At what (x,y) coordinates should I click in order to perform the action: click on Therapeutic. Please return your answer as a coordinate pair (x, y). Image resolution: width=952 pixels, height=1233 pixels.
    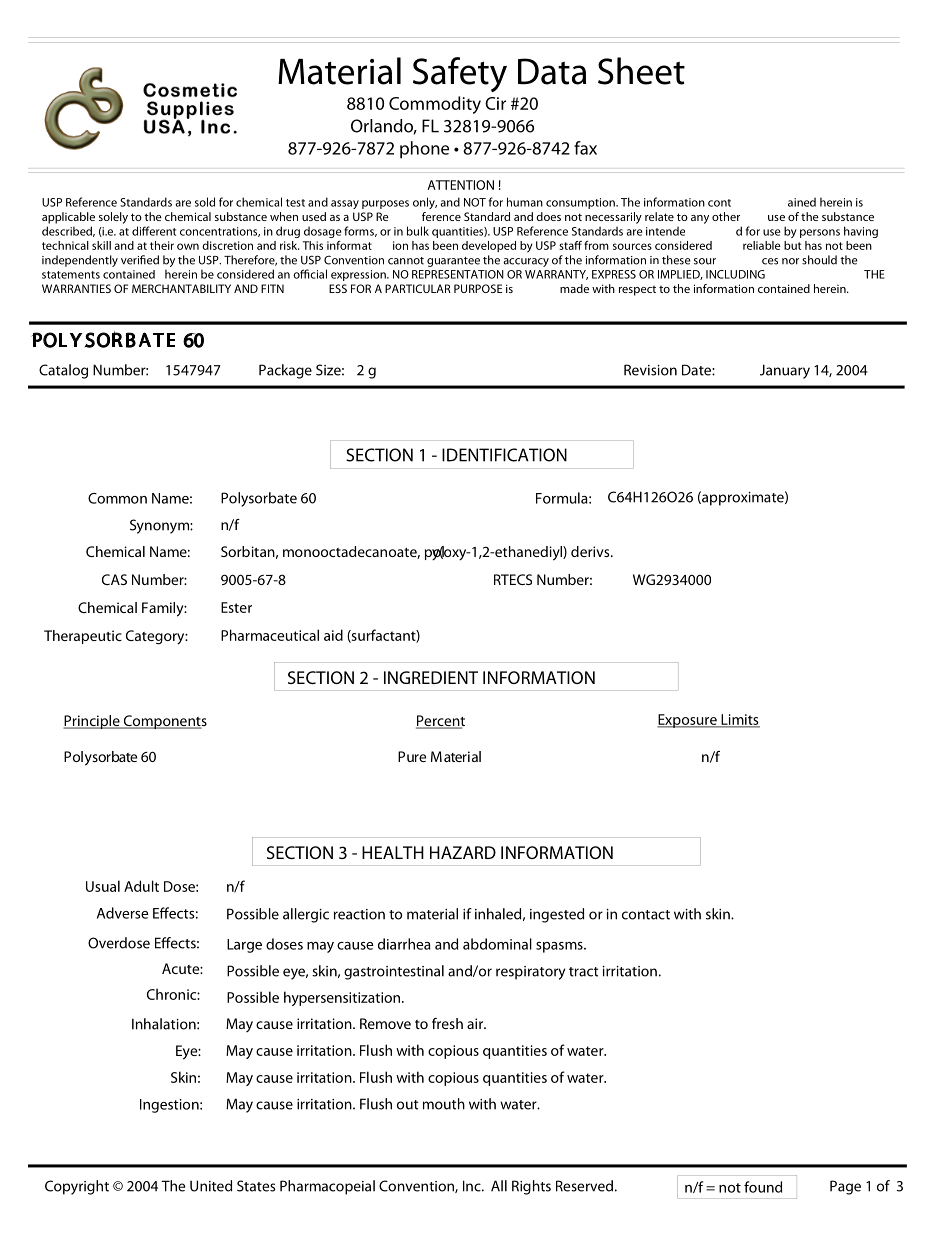
    Looking at the image, I should click on (83, 637).
